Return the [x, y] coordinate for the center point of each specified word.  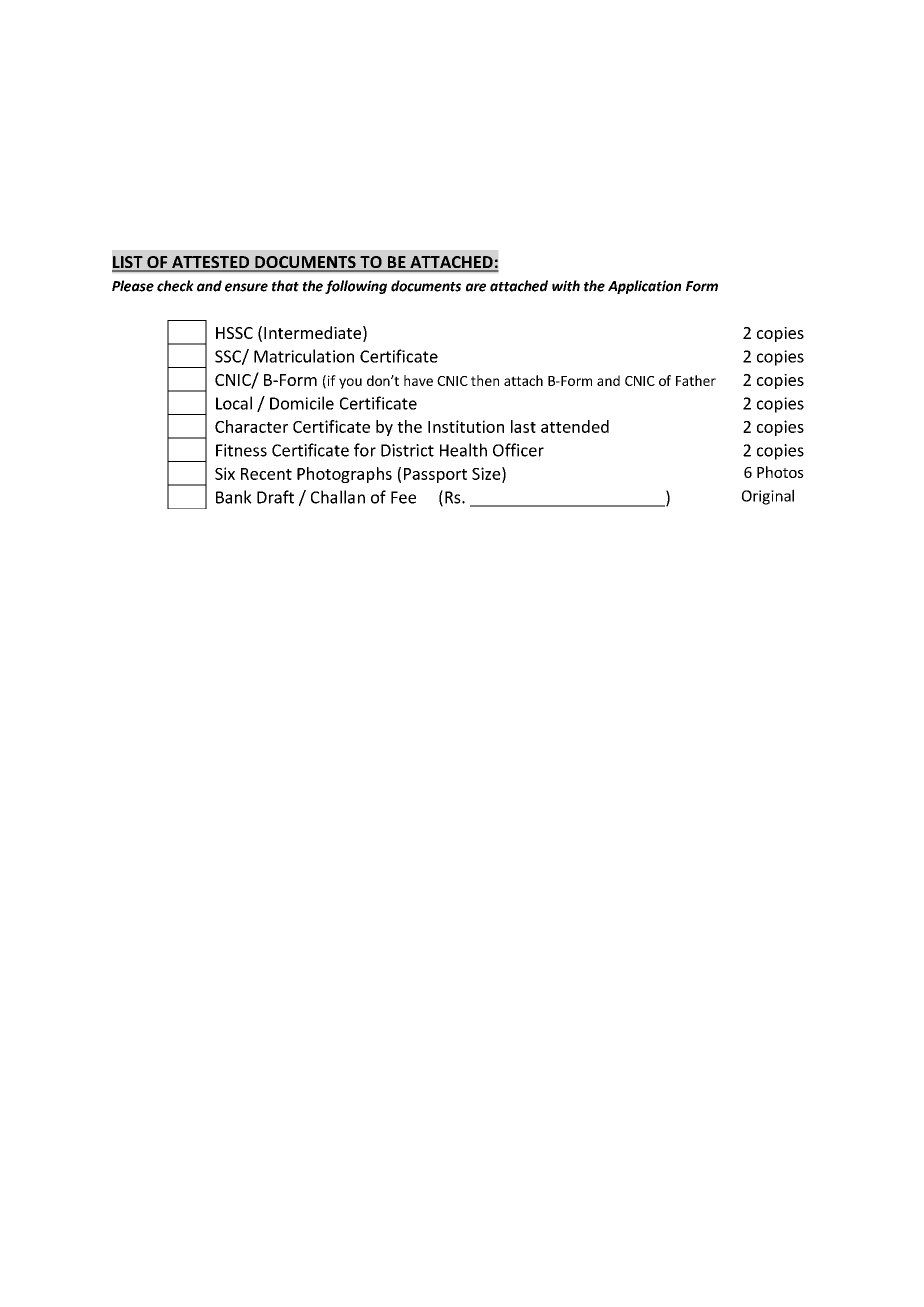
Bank [234, 497]
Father [696, 380]
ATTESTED [211, 263]
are [476, 287]
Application [644, 287]
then [485, 380]
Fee [403, 497]
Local [234, 403]
